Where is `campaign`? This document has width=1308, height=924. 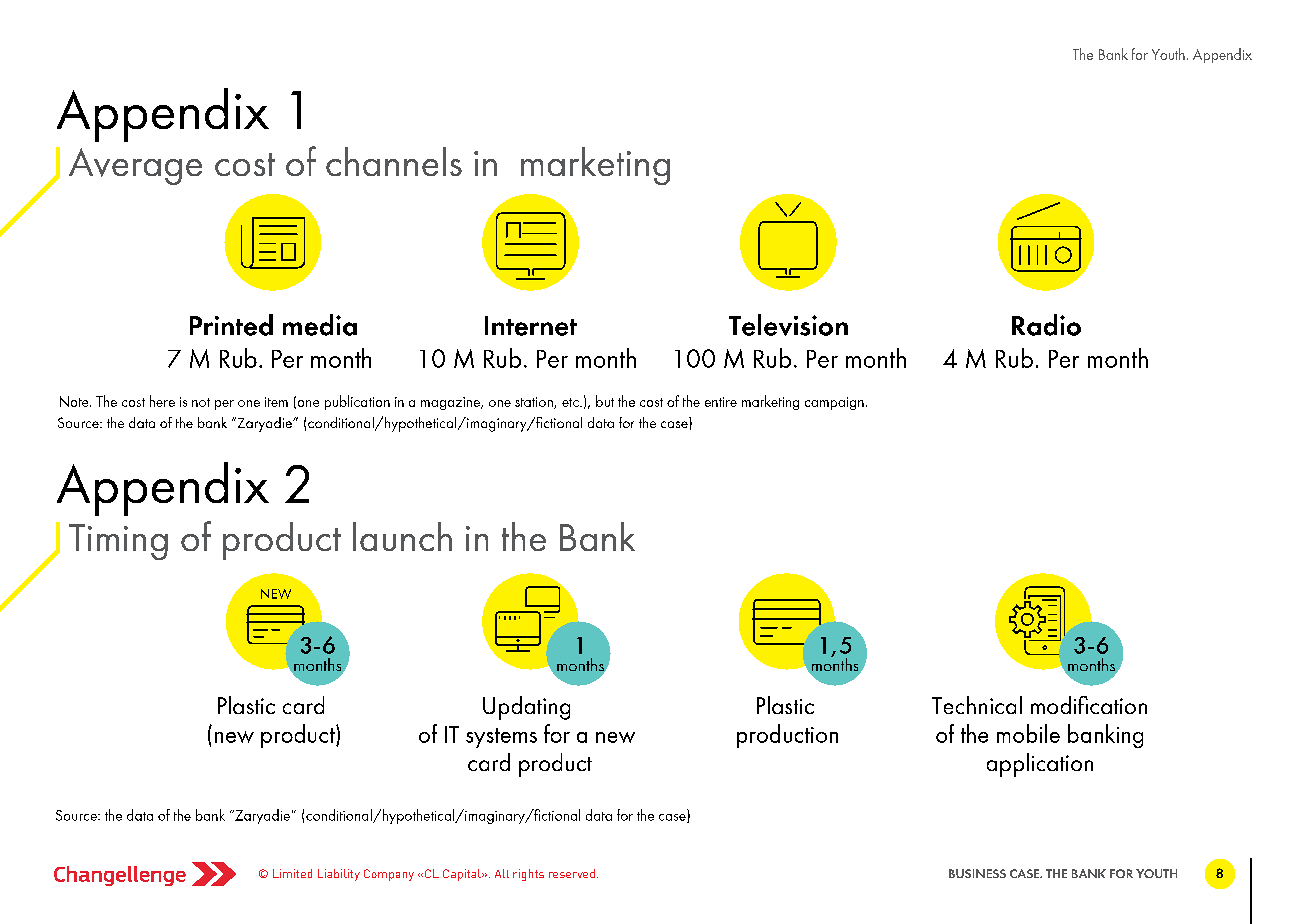 campaign is located at coordinates (834, 403).
